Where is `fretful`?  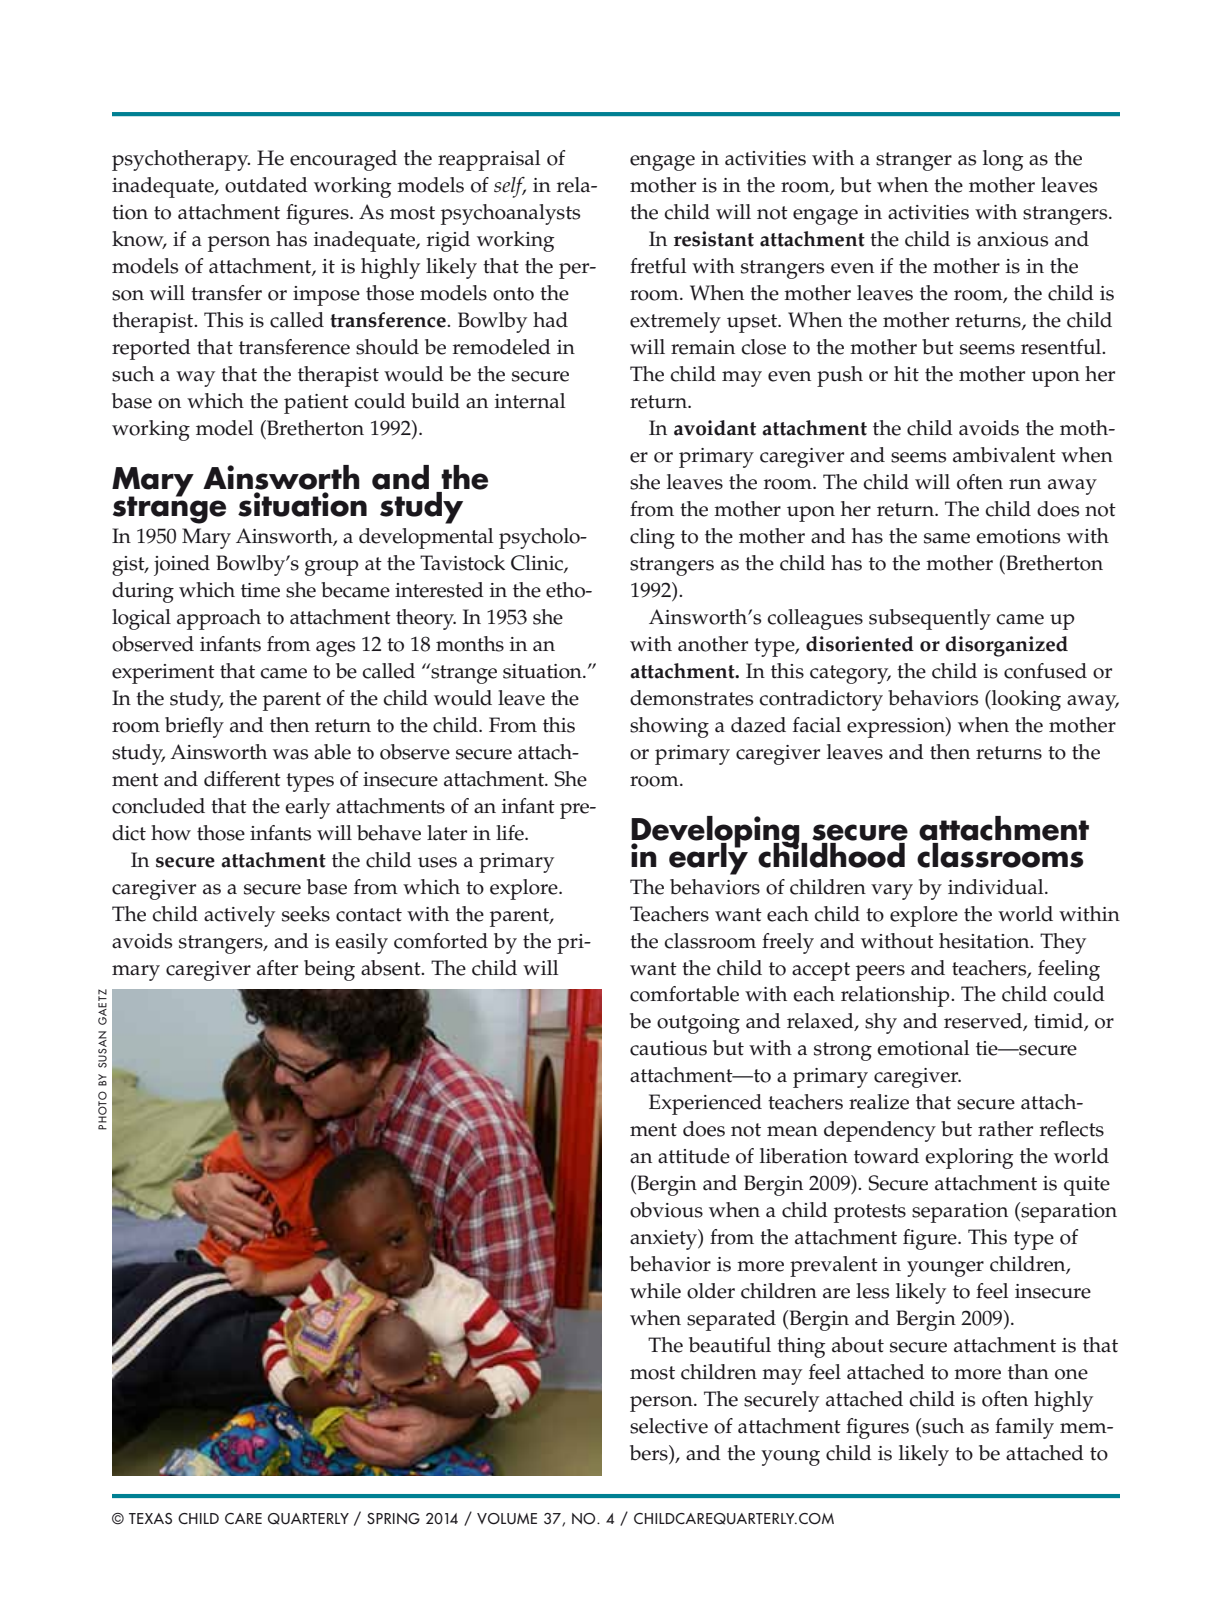 fretful is located at coordinates (658, 266).
